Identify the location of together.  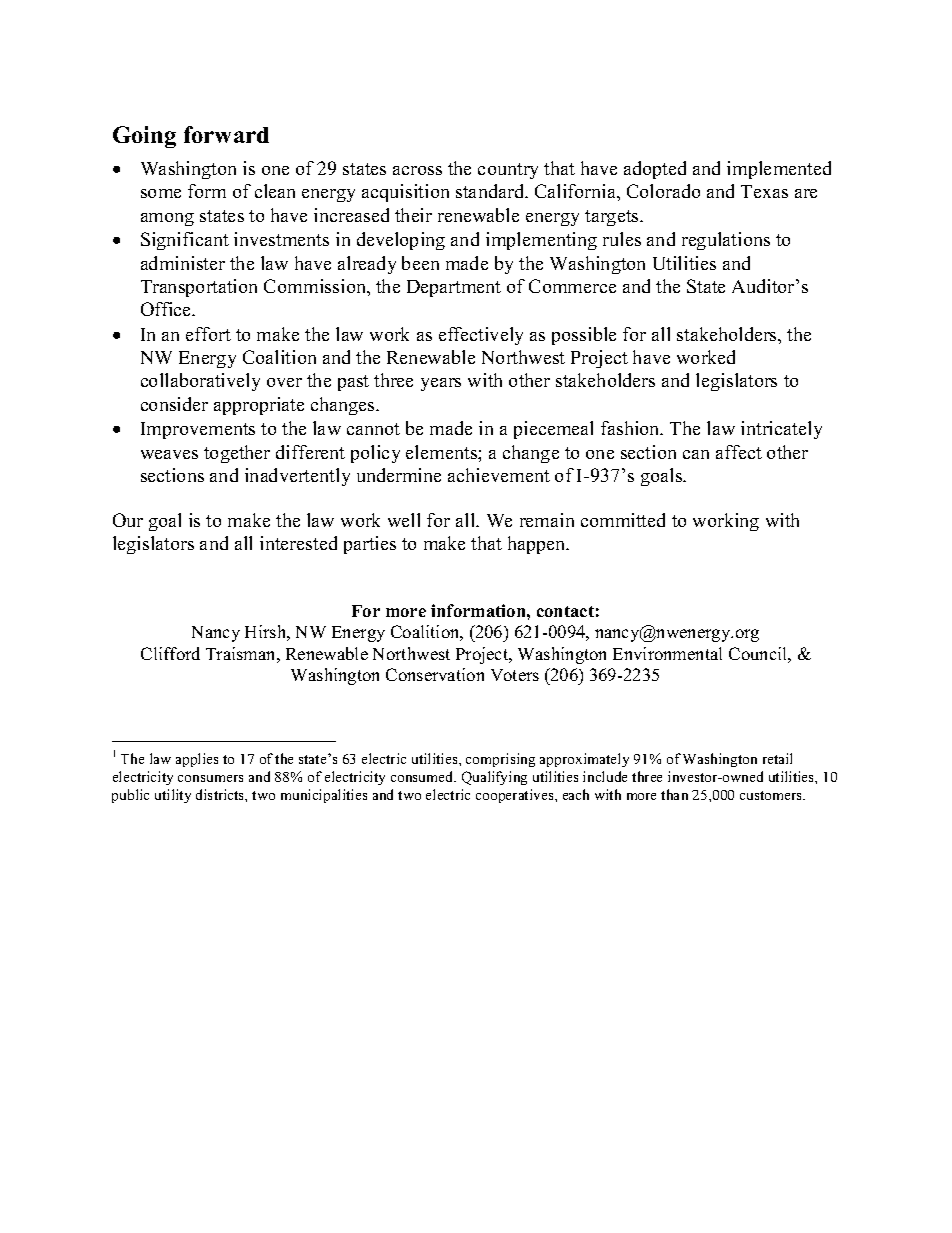
(237, 454).
